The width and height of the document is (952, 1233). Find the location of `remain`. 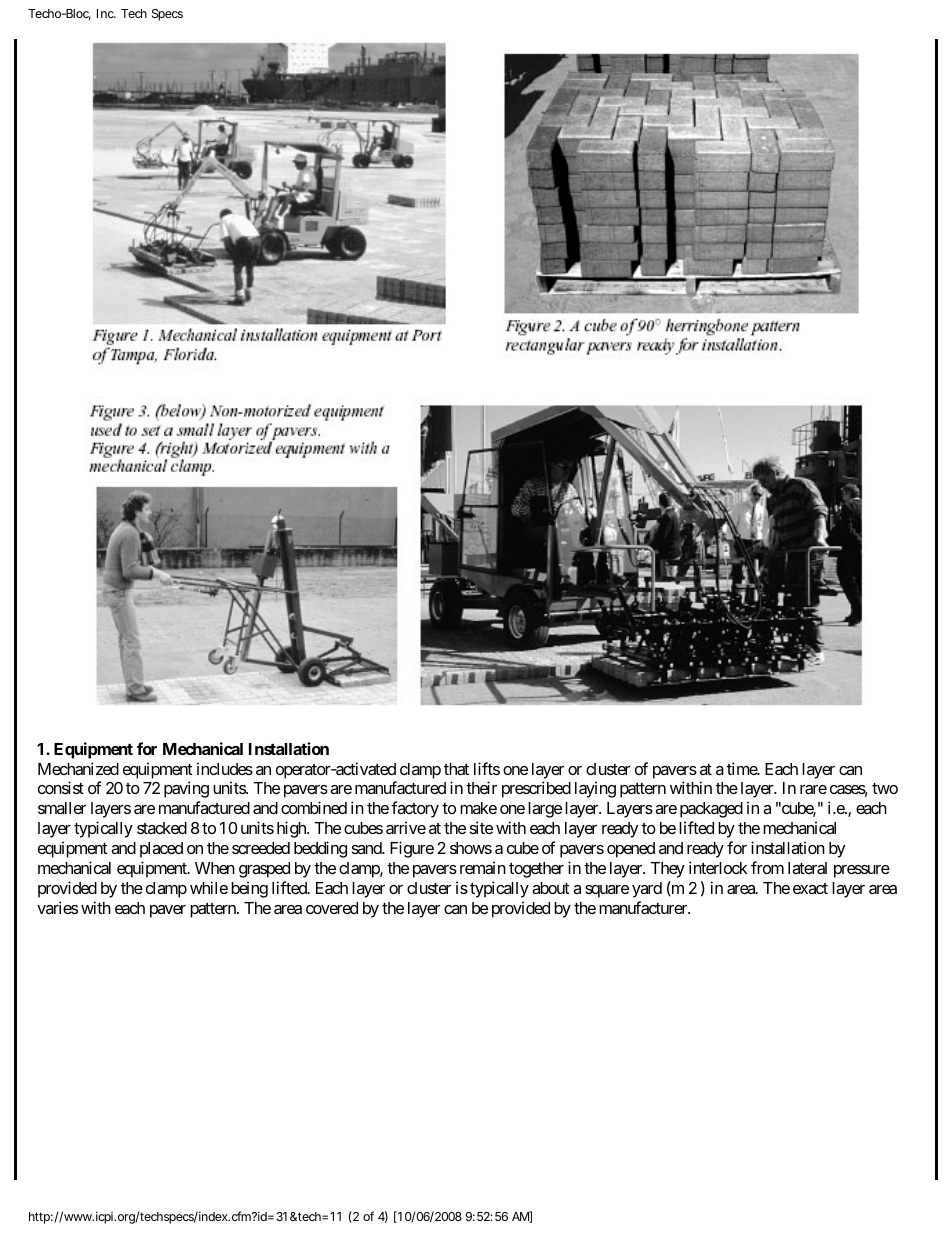

remain is located at coordinates (483, 867).
